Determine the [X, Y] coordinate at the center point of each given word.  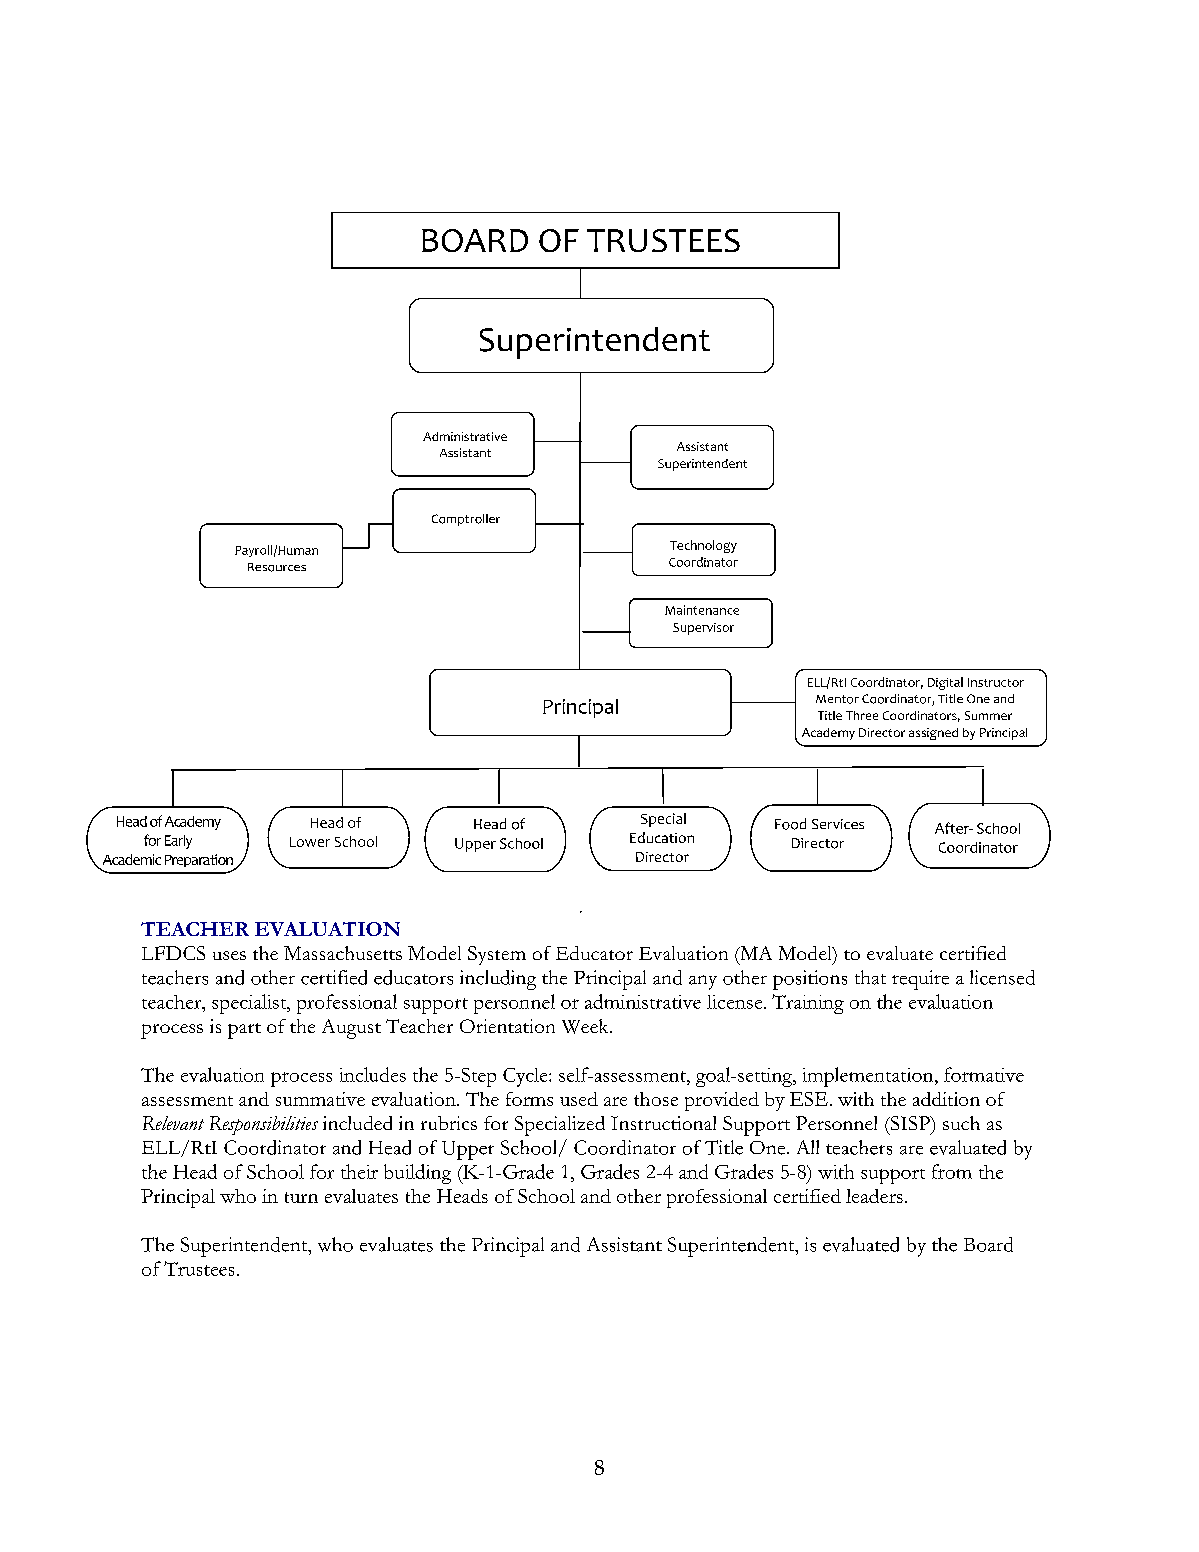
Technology [703, 546]
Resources [277, 567]
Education [662, 837]
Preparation [200, 862]
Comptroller [466, 520]
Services [838, 824]
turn [301, 1197]
